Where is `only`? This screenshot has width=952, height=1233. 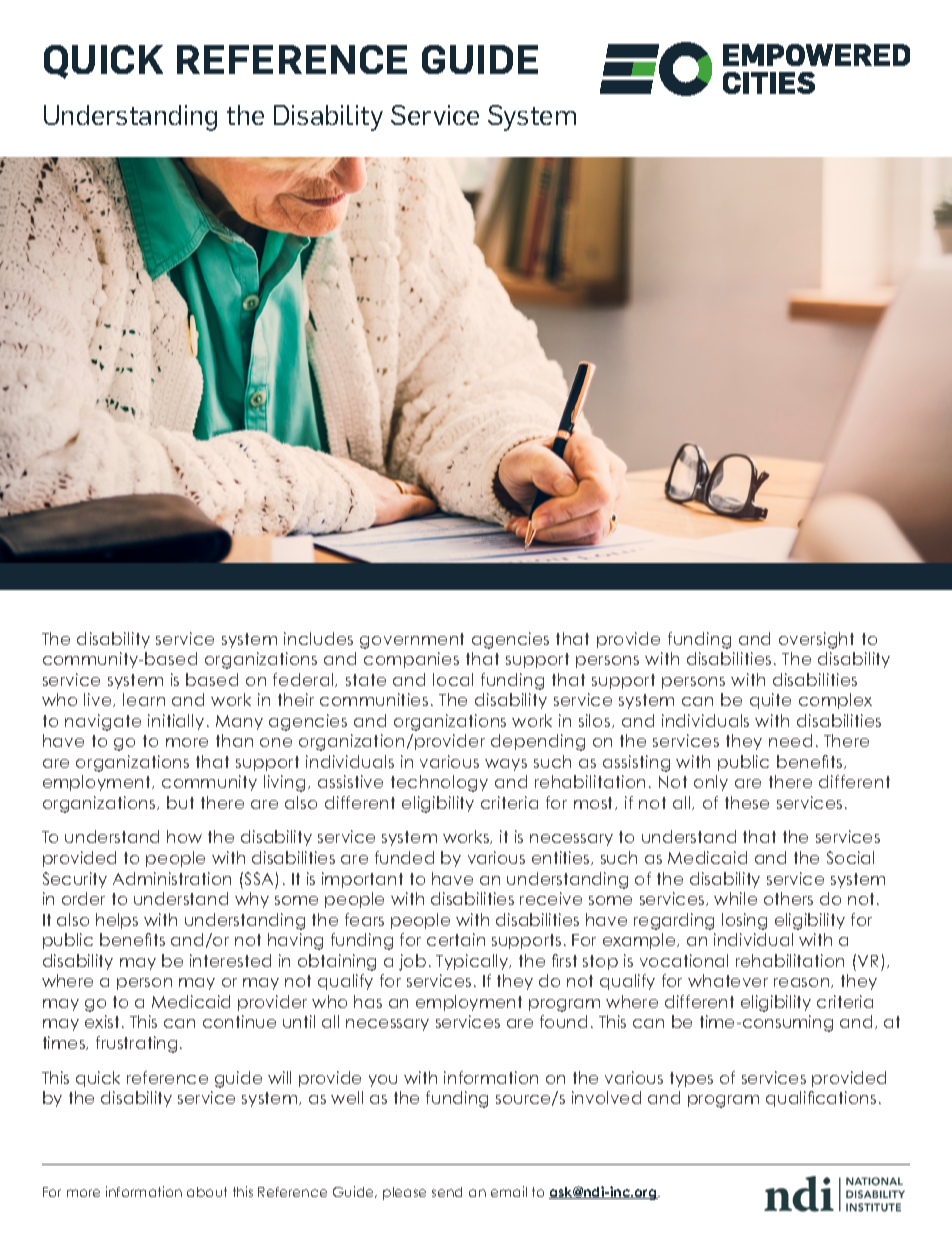
only is located at coordinates (711, 783).
